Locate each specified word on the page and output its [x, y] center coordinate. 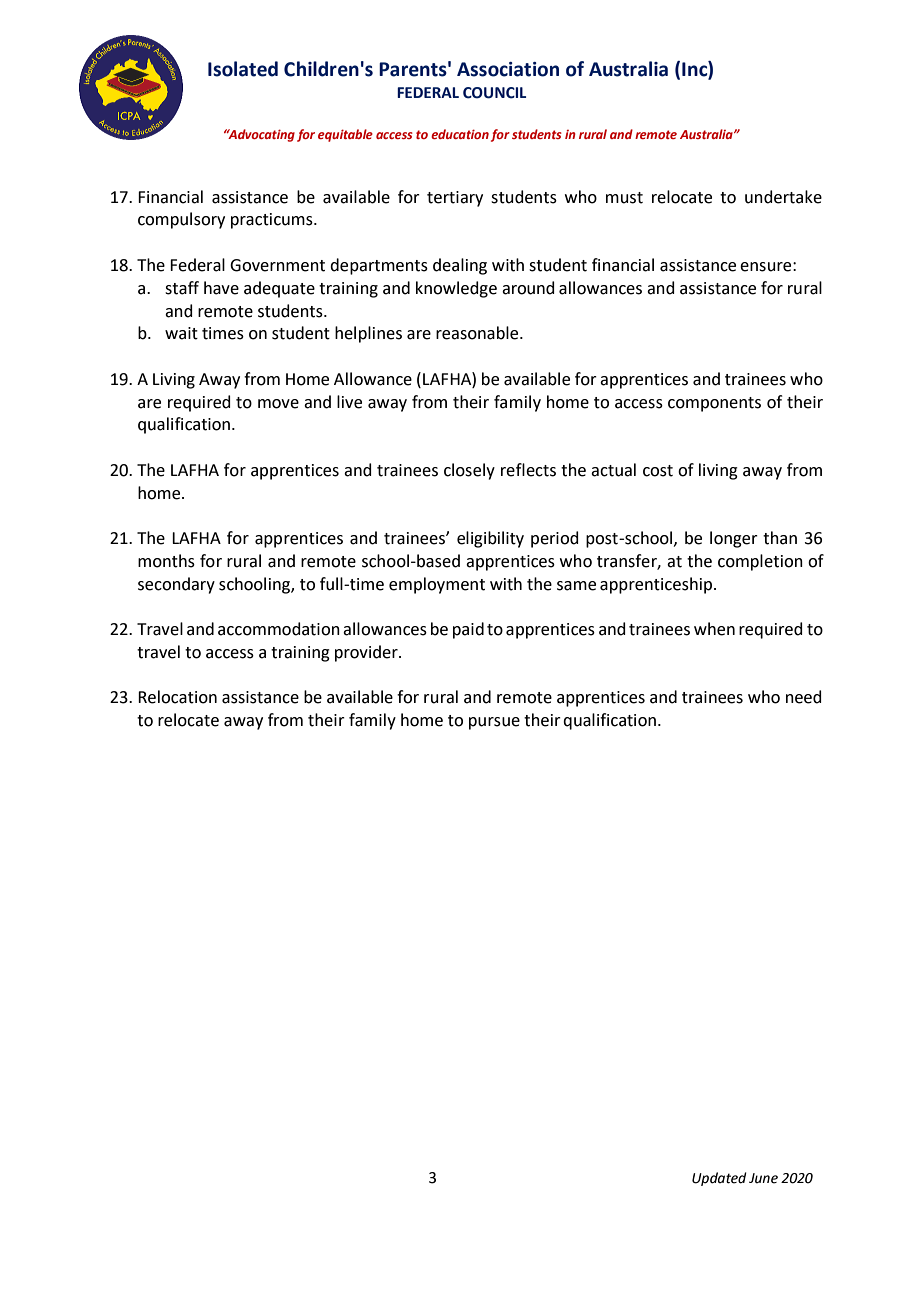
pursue [494, 723]
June [763, 1178]
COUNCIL [494, 93]
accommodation [279, 629]
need [804, 697]
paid [468, 630]
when [714, 629]
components [714, 404]
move [278, 404]
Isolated [243, 69]
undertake [783, 197]
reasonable [478, 333]
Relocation [177, 697]
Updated [719, 1179]
